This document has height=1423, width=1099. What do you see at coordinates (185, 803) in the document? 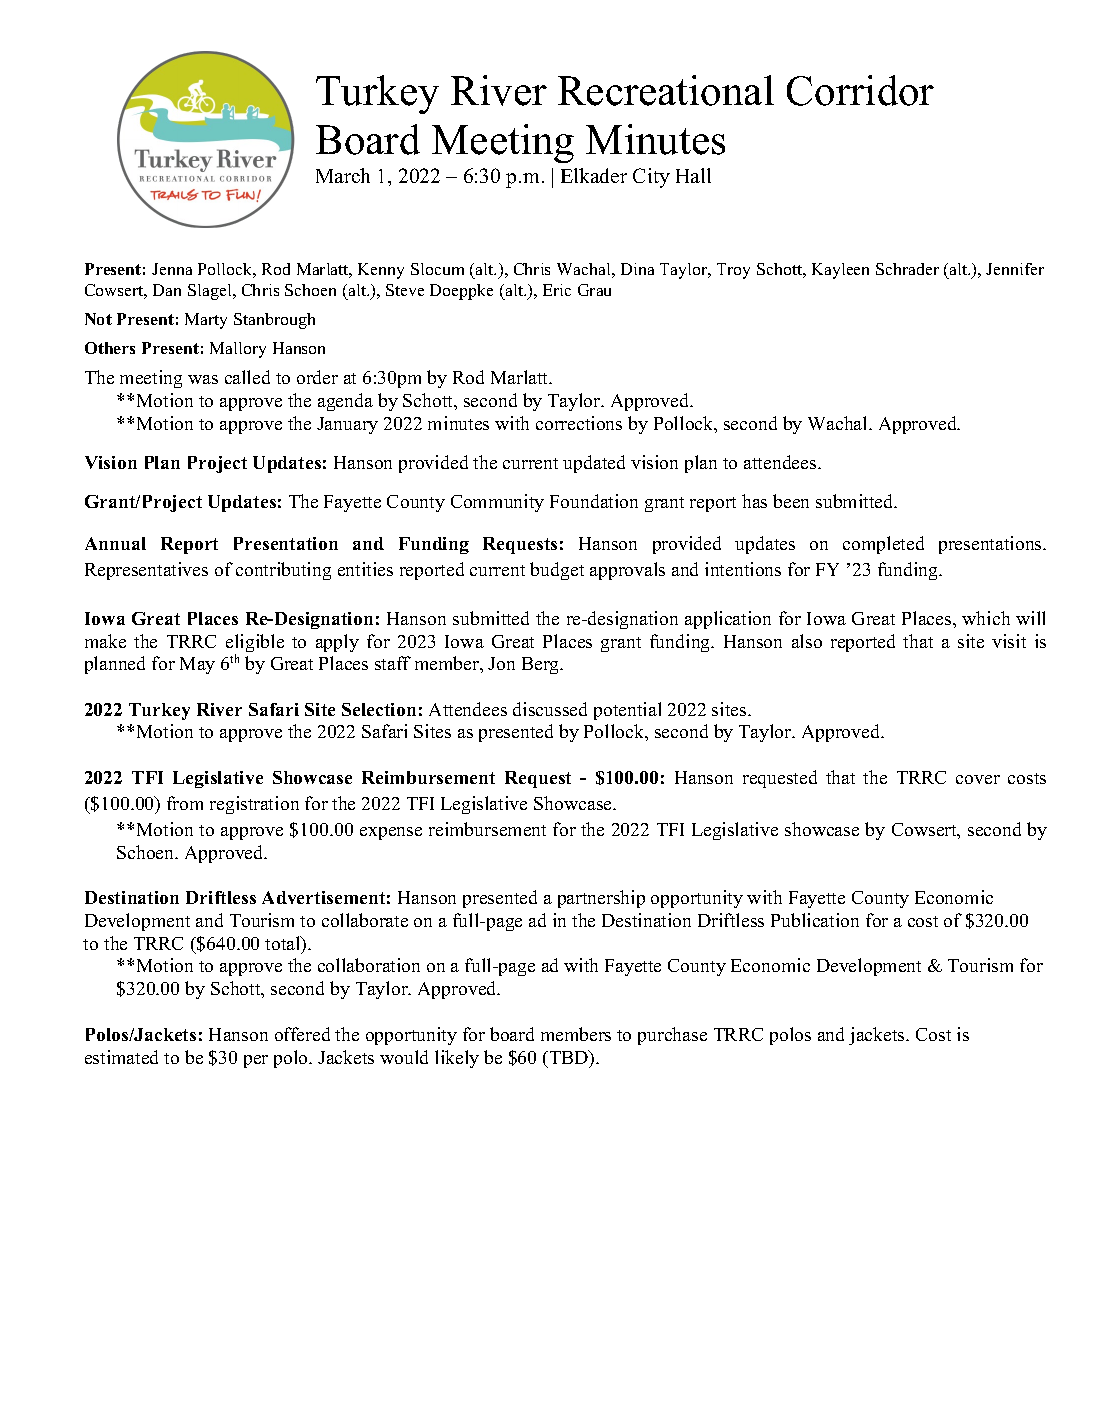
I see `from` at bounding box center [185, 803].
